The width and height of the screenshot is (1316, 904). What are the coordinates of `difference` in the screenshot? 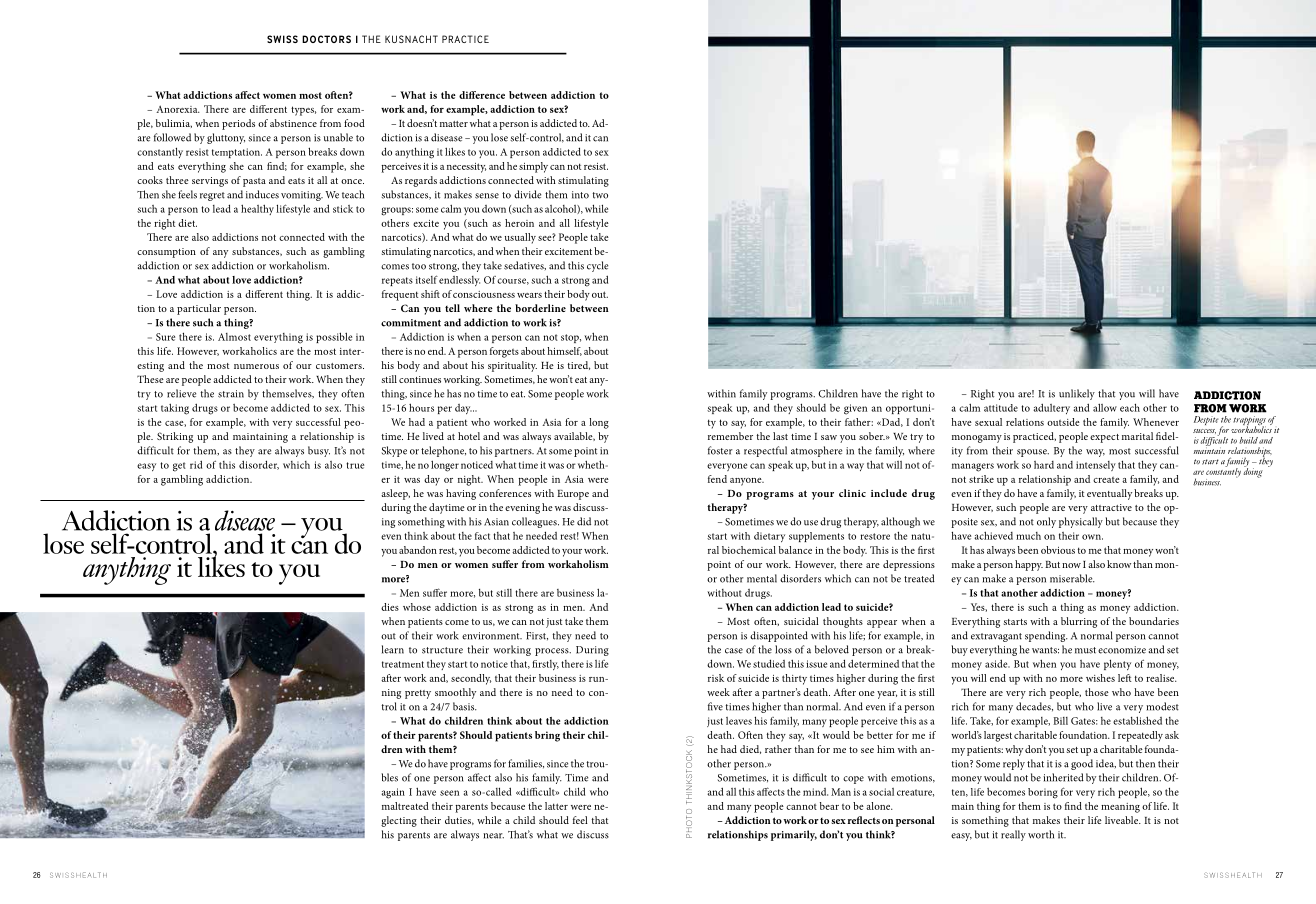 It's located at (482, 95).
